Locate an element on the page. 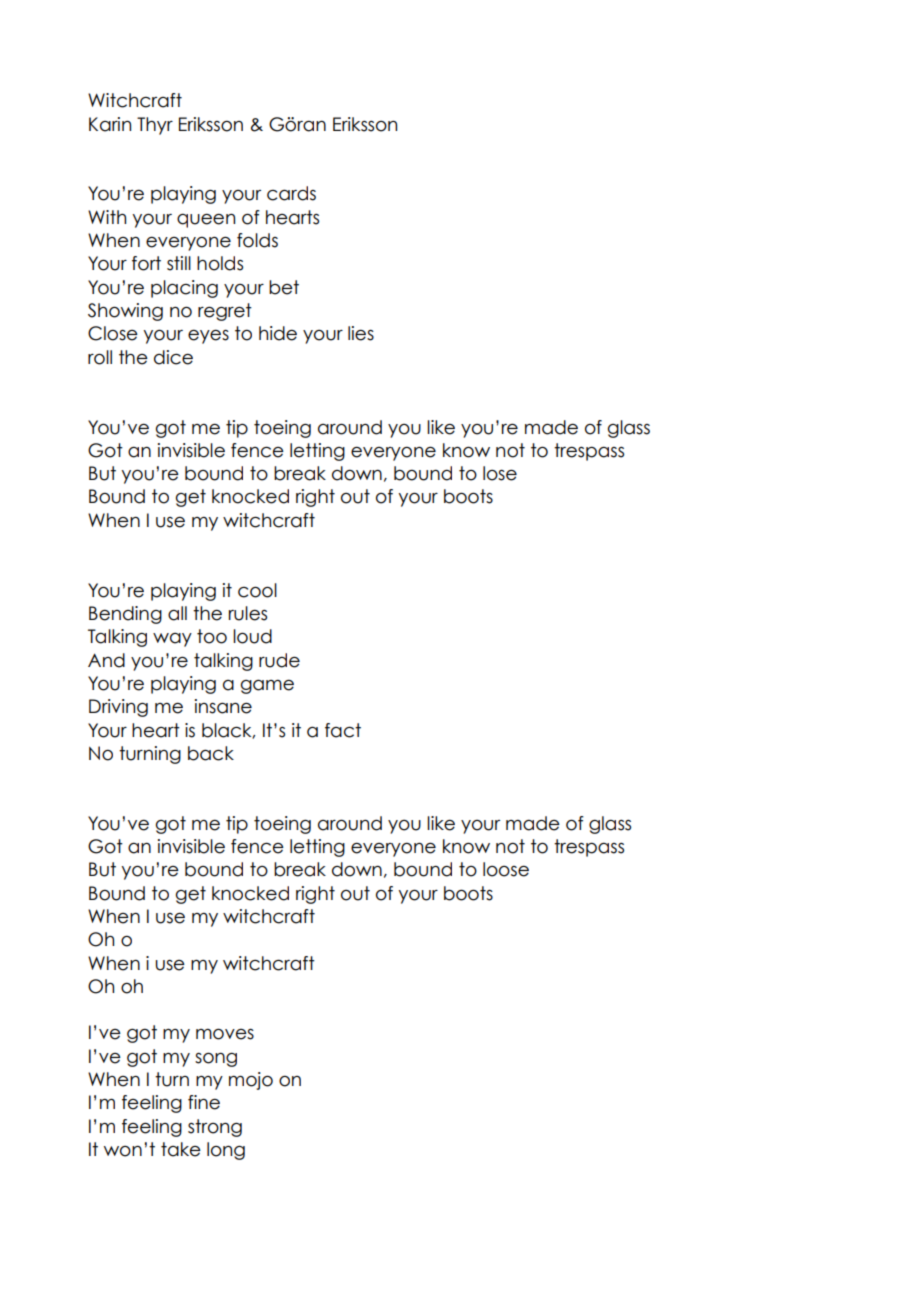 Image resolution: width=924 pixels, height=1308 pixels. take is located at coordinates (181, 1149).
